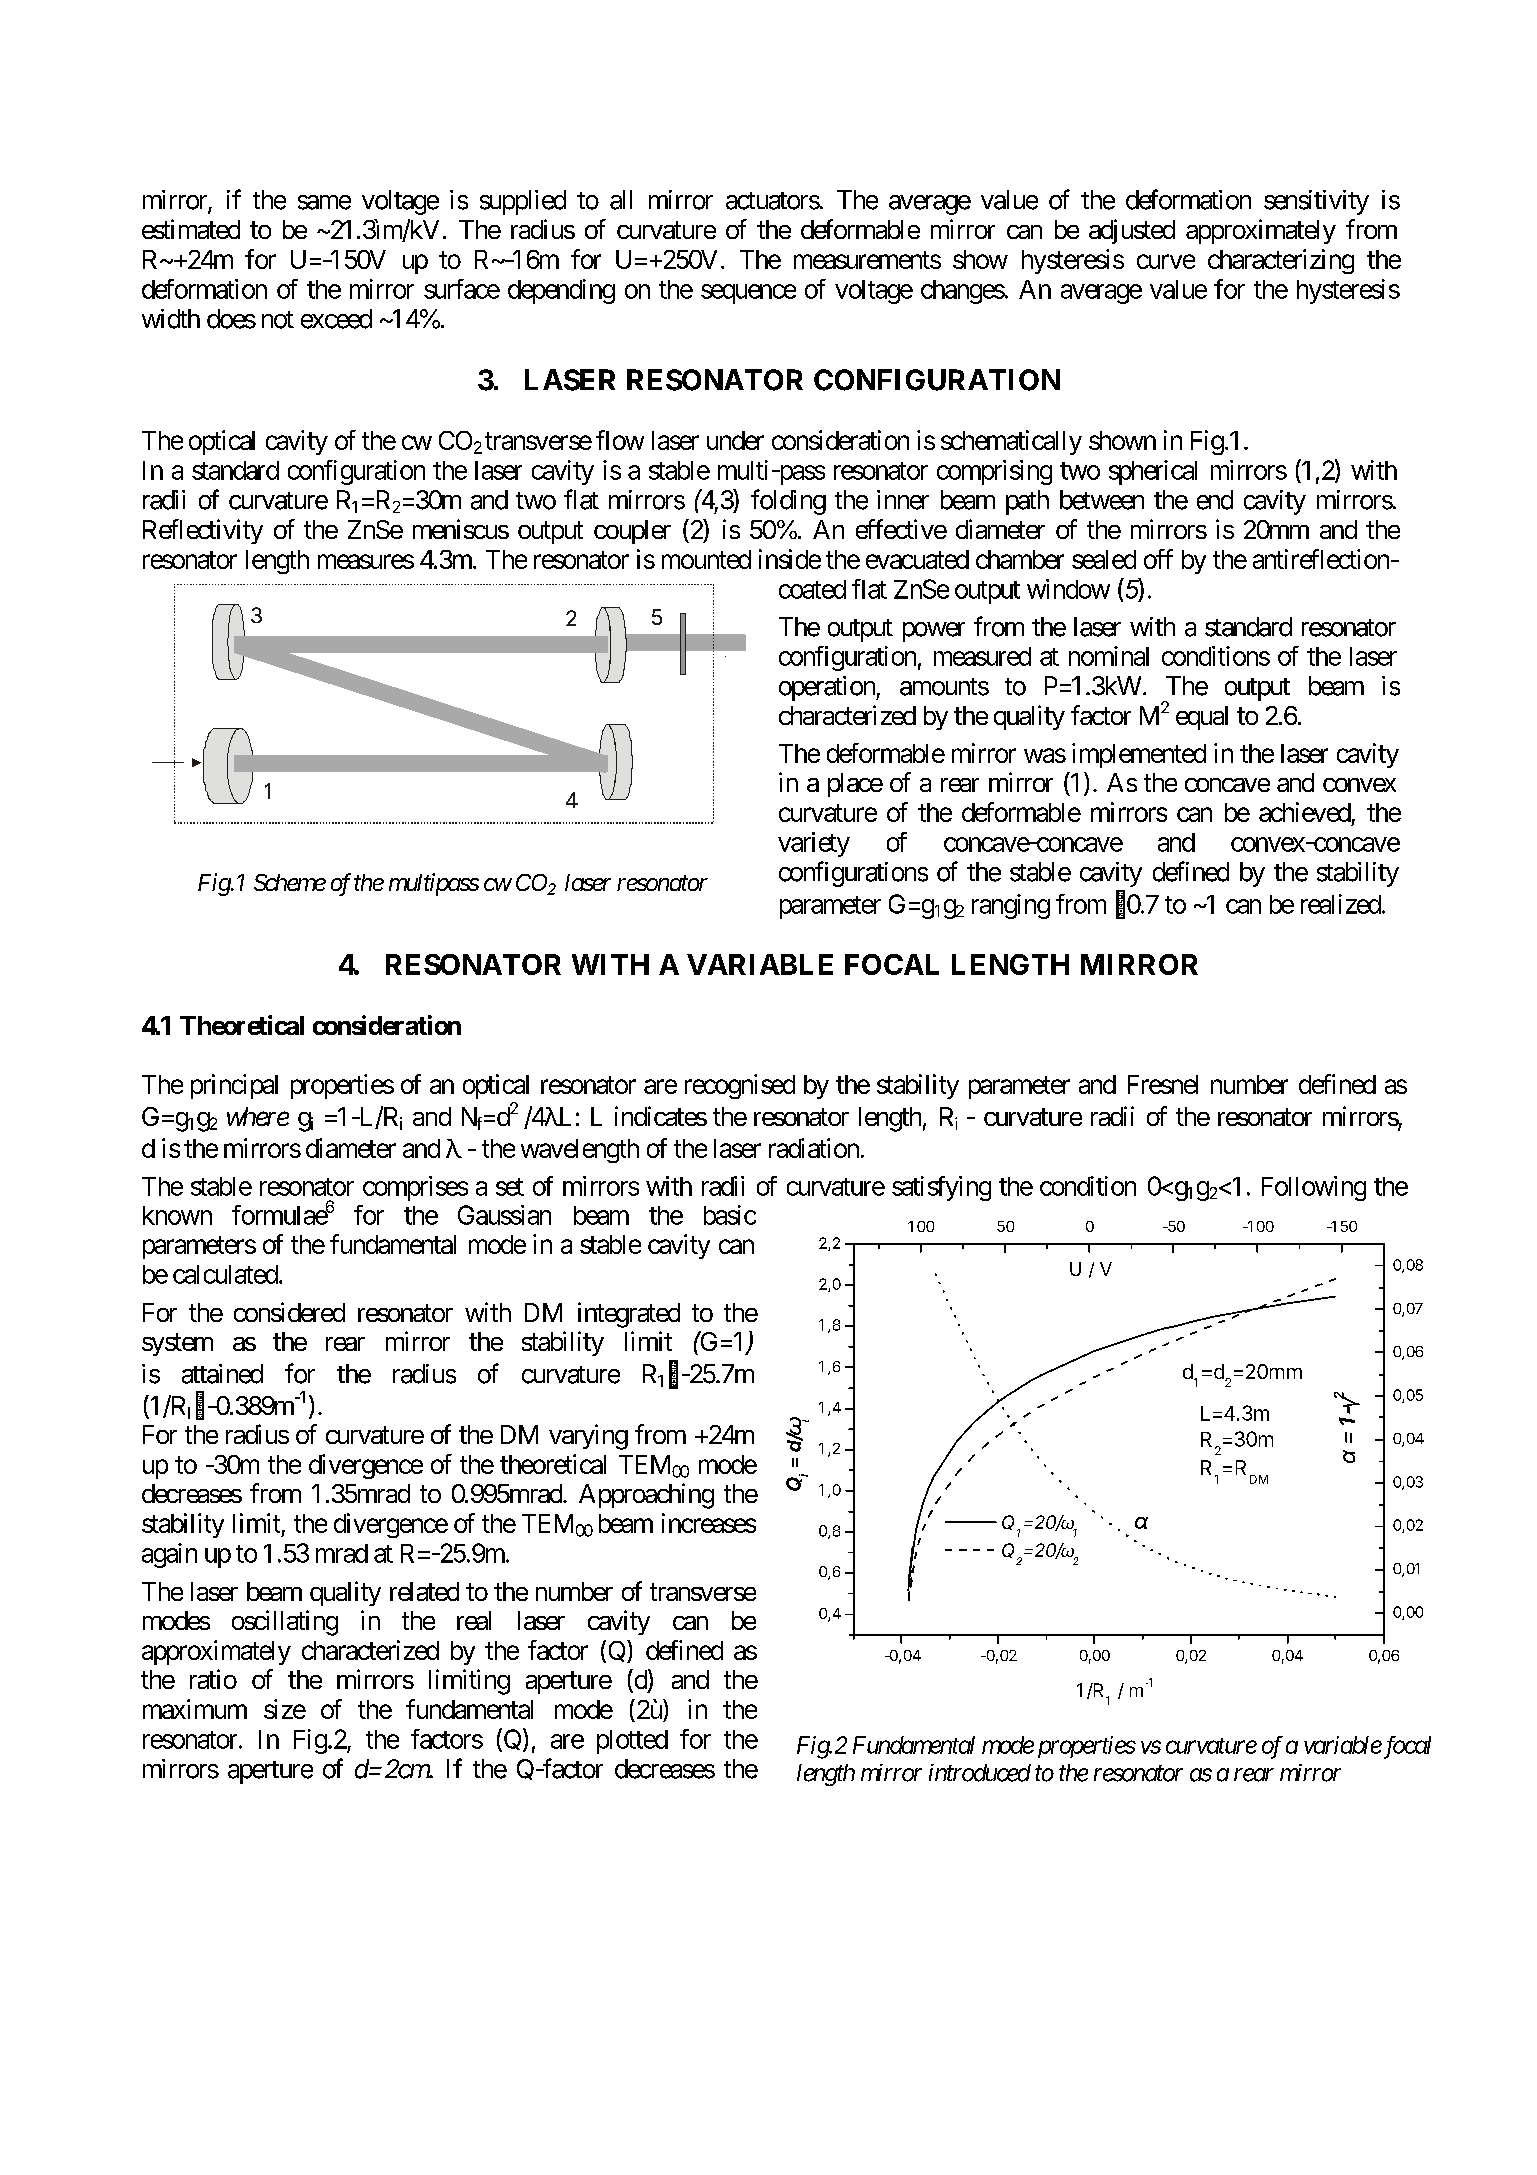  What do you see at coordinates (814, 1148) in the image?
I see `radiation` at bounding box center [814, 1148].
